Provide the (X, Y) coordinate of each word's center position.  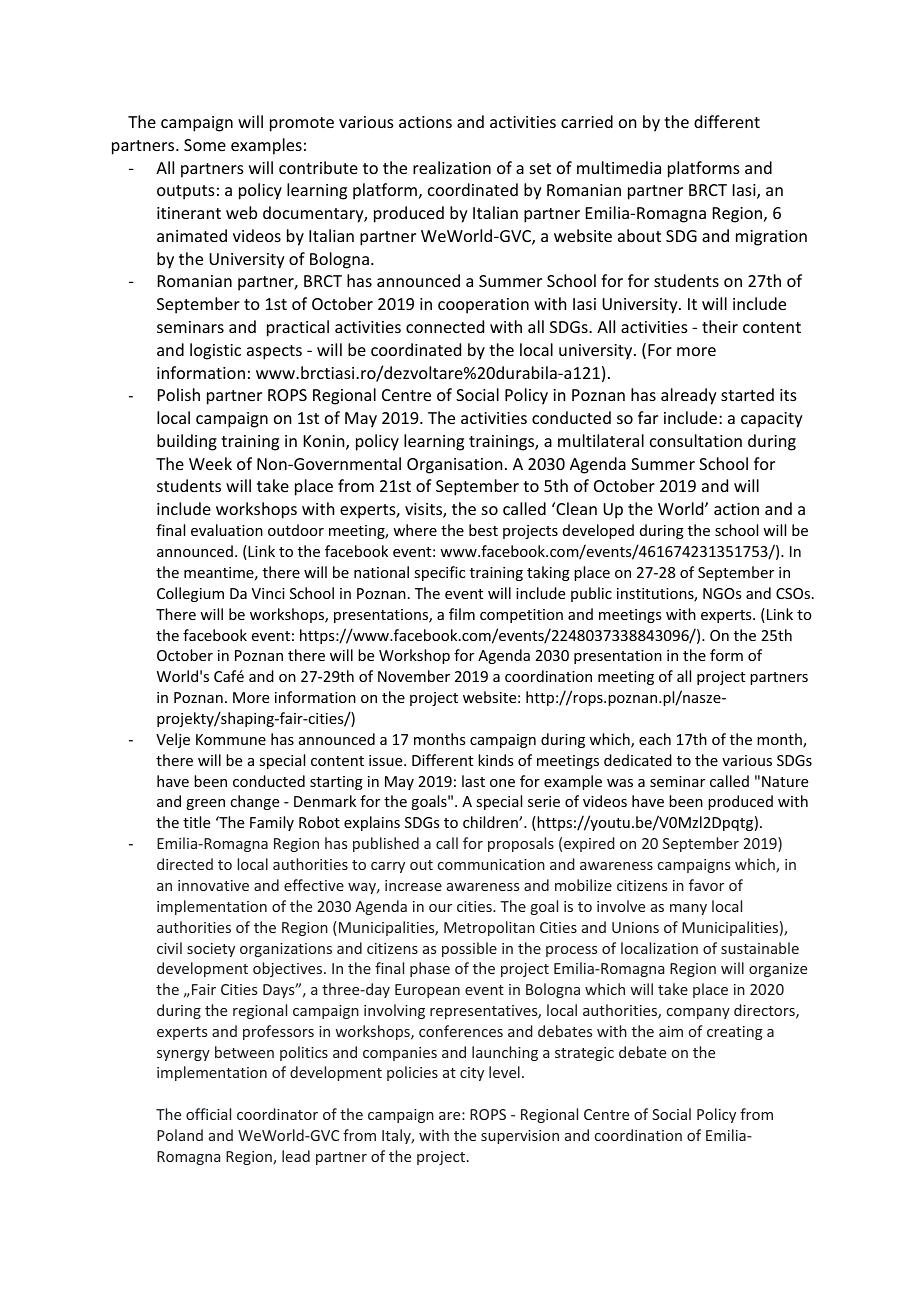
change (254, 802)
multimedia (619, 167)
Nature (785, 781)
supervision (520, 1137)
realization (452, 167)
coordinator (277, 1114)
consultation (696, 440)
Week (210, 463)
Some (205, 145)
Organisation (454, 466)
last (473, 781)
